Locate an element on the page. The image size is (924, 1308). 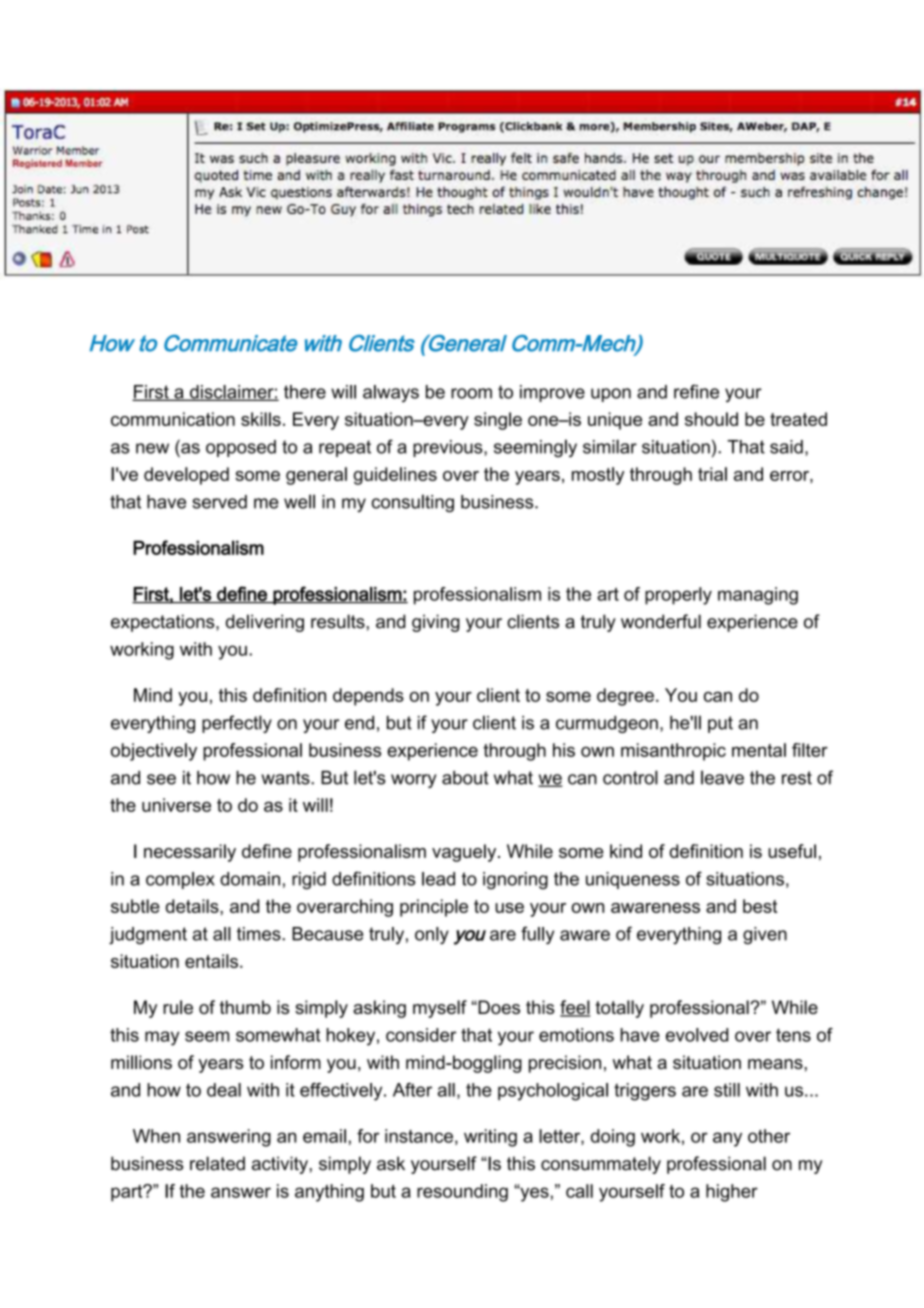
skills is located at coordinates (261, 419).
